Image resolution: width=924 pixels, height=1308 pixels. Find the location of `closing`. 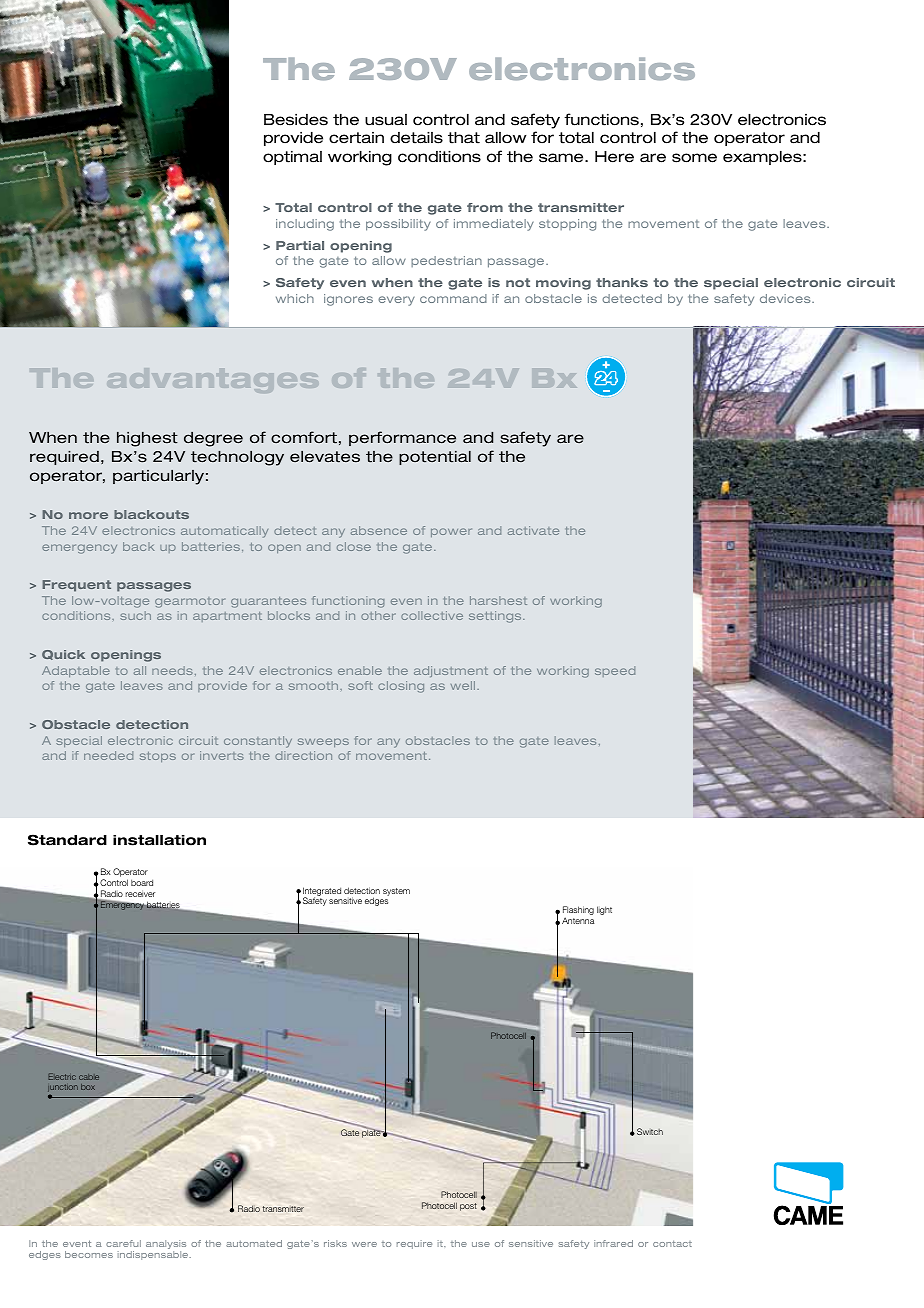

closing is located at coordinates (401, 687).
